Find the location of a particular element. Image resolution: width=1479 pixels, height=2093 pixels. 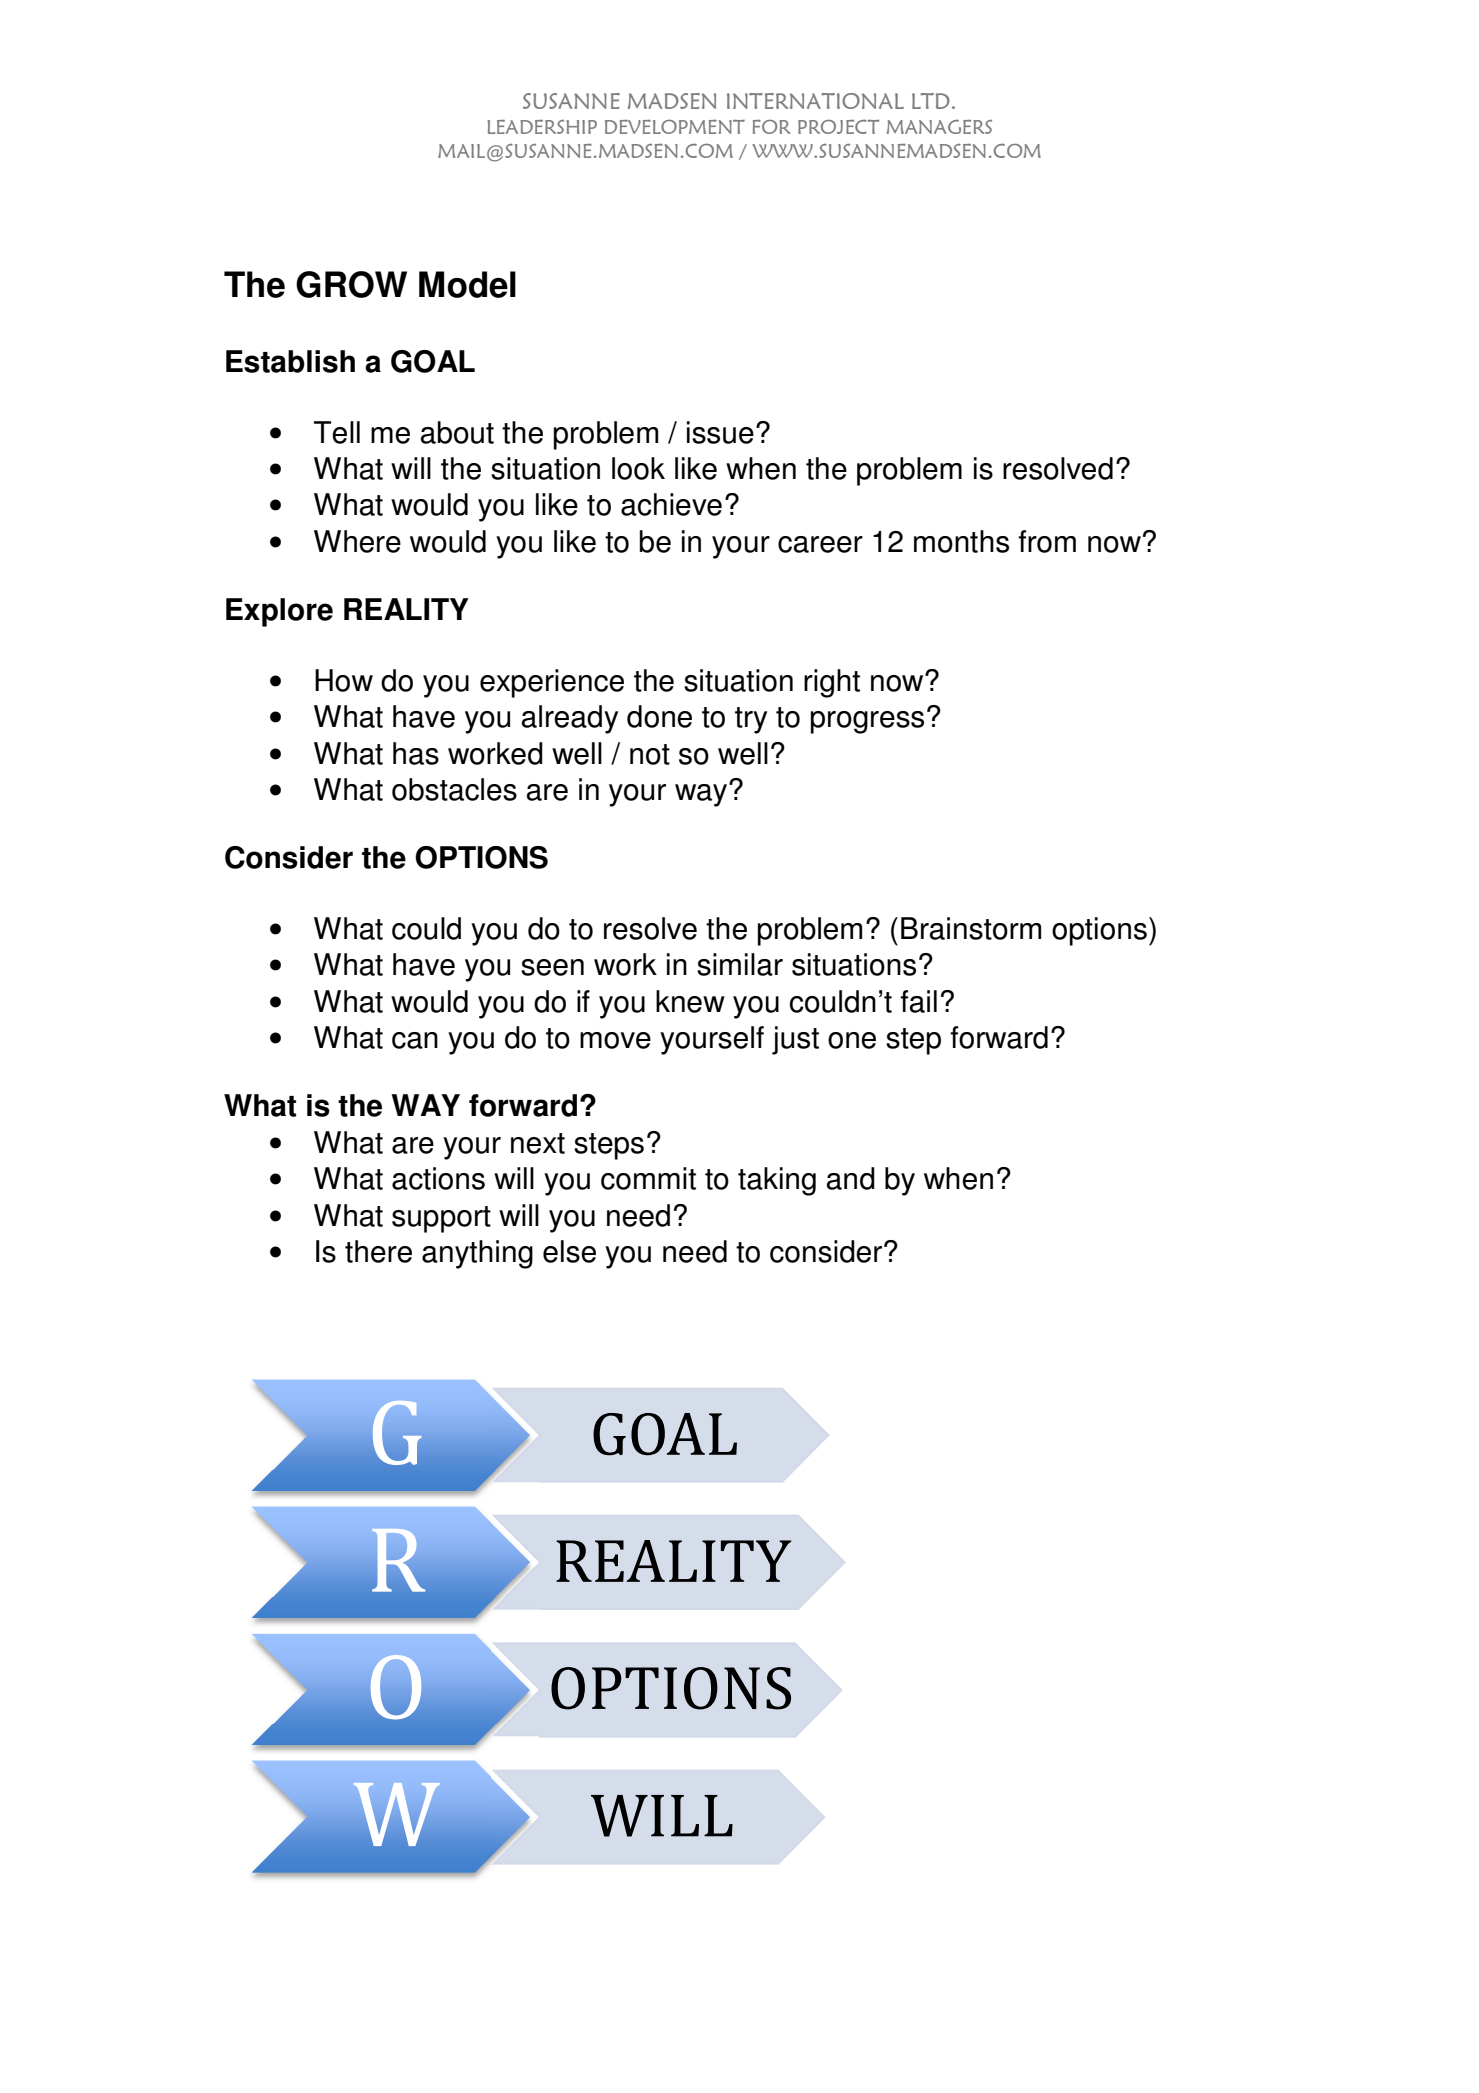

Brainstorm is located at coordinates (971, 928).
